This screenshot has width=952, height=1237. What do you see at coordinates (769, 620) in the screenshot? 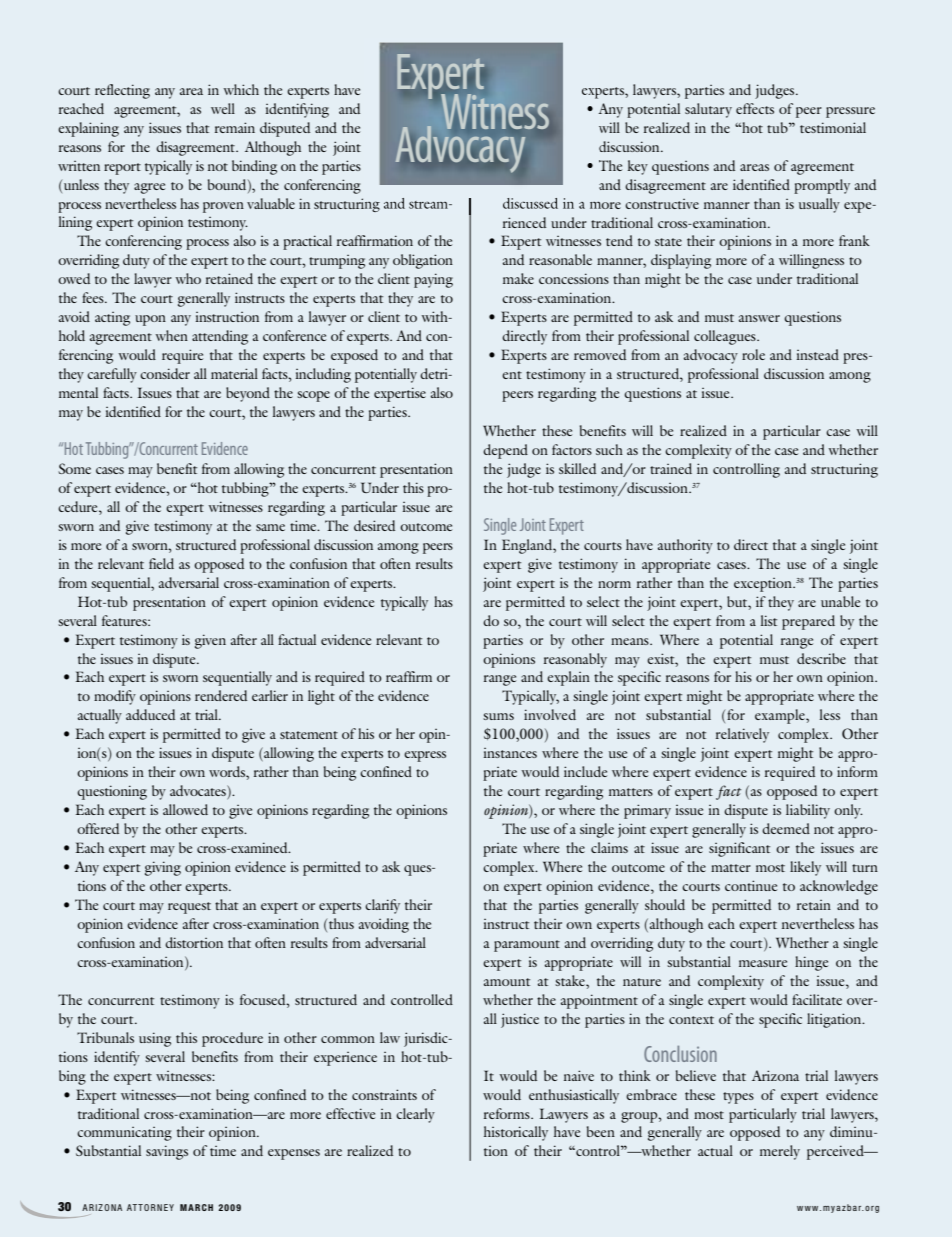
I see `list` at bounding box center [769, 620].
